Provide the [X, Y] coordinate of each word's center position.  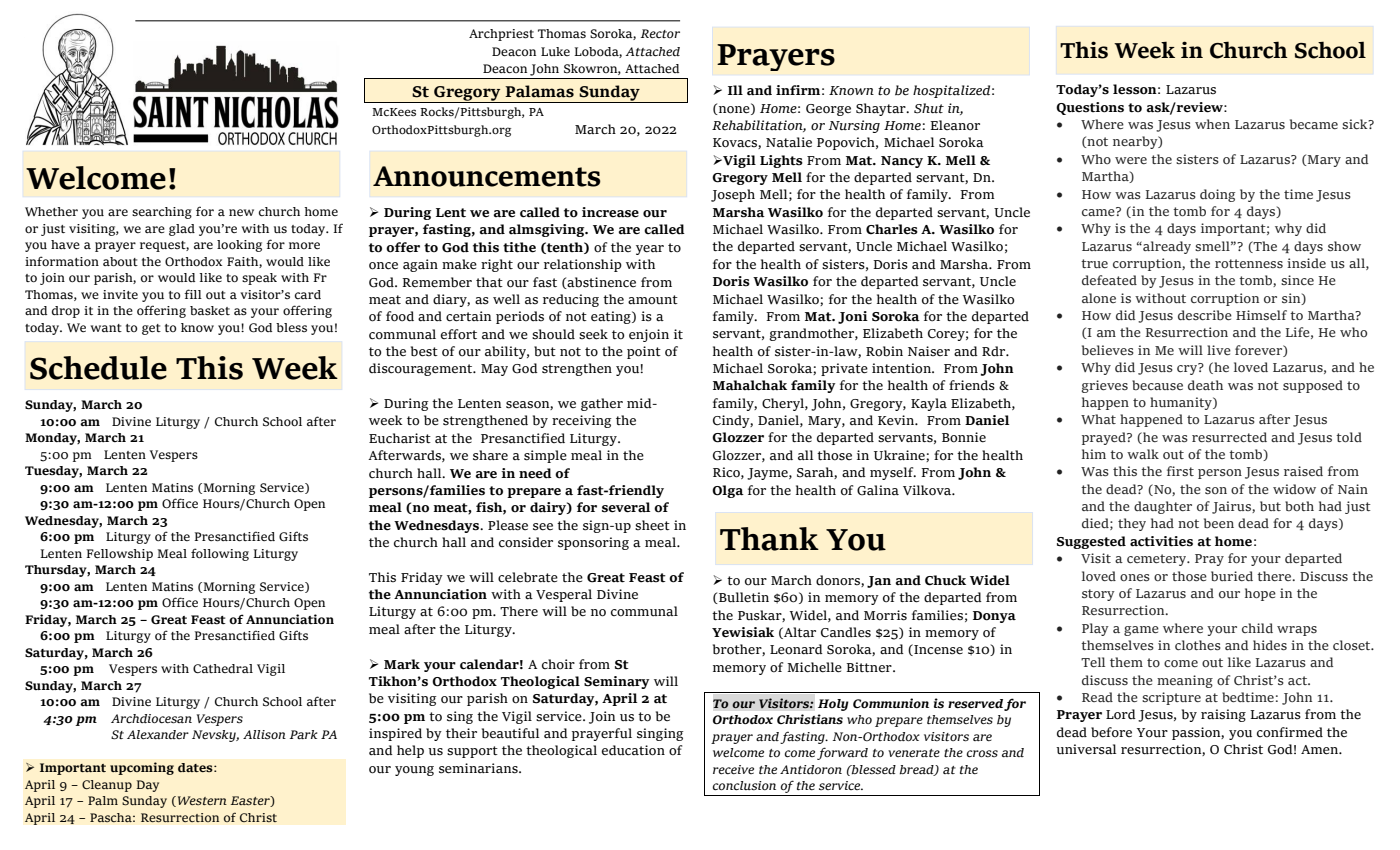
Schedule [98, 368]
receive [733, 769]
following [220, 554]
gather [602, 404]
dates [196, 767]
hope [1260, 594]
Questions [1090, 108]
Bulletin [743, 598]
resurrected [1229, 437]
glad [182, 230]
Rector [660, 33]
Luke [555, 51]
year [650, 250]
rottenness [1249, 263]
